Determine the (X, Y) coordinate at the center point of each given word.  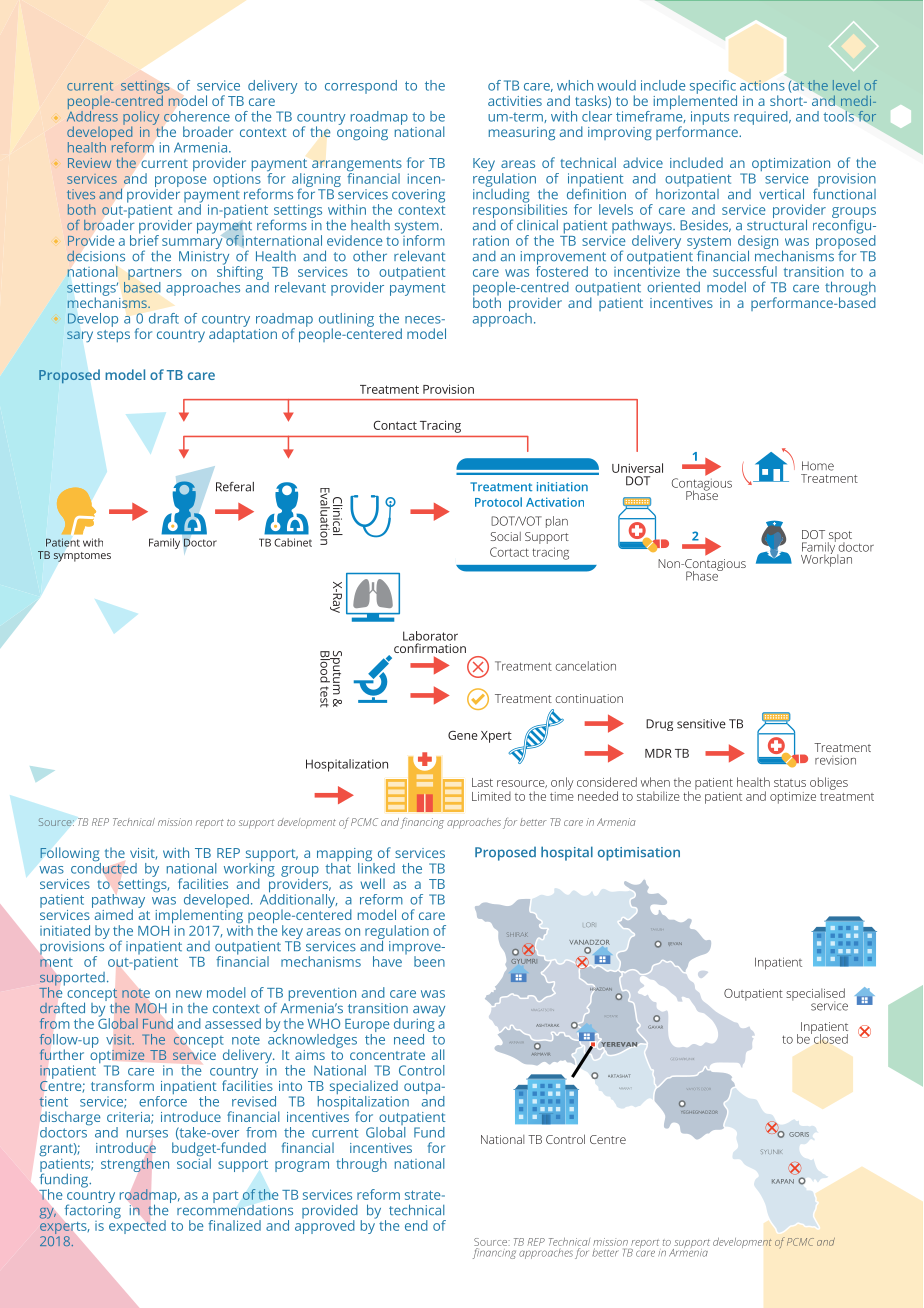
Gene (463, 735)
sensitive (701, 724)
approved (325, 1226)
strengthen (135, 1165)
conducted (104, 867)
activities (515, 101)
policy (141, 119)
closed (831, 1039)
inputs (710, 118)
